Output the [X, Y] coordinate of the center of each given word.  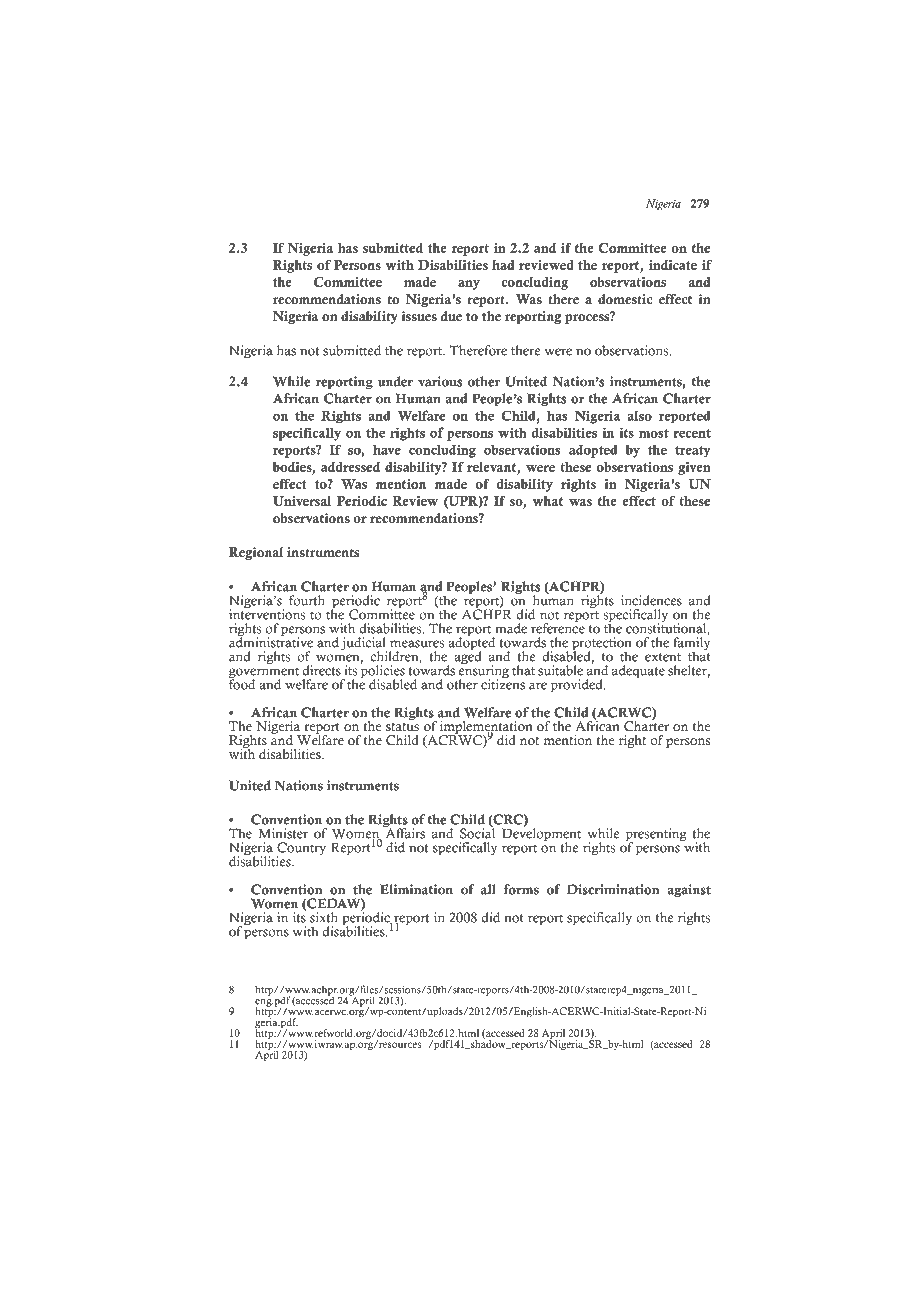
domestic [625, 299]
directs [322, 670]
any [469, 285]
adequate [638, 672]
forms [521, 889]
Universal [302, 501]
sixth [324, 917]
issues [419, 316]
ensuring [483, 672]
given [694, 468]
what [547, 501]
